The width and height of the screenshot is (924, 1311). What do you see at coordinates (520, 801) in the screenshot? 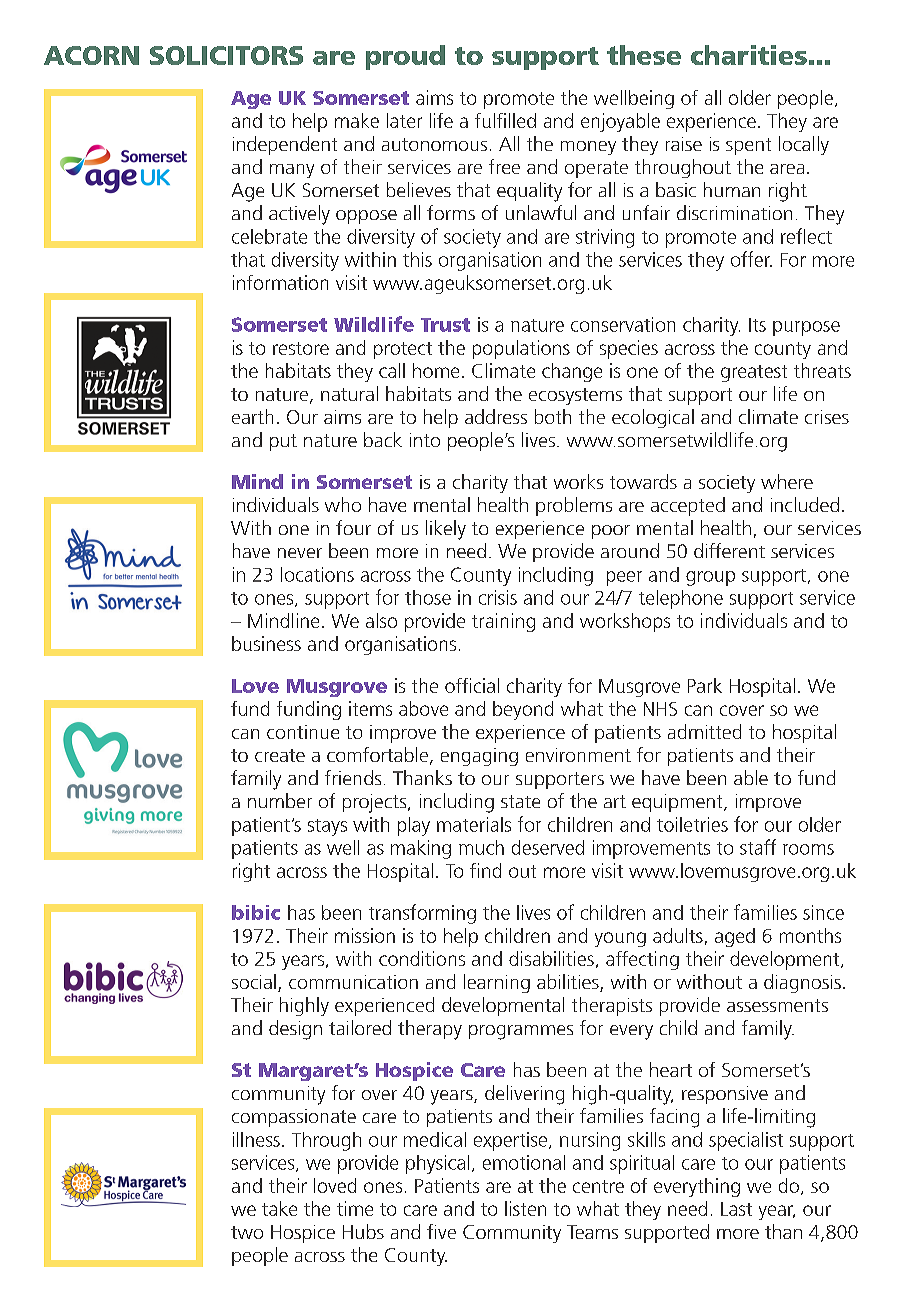
I see `state` at bounding box center [520, 801].
